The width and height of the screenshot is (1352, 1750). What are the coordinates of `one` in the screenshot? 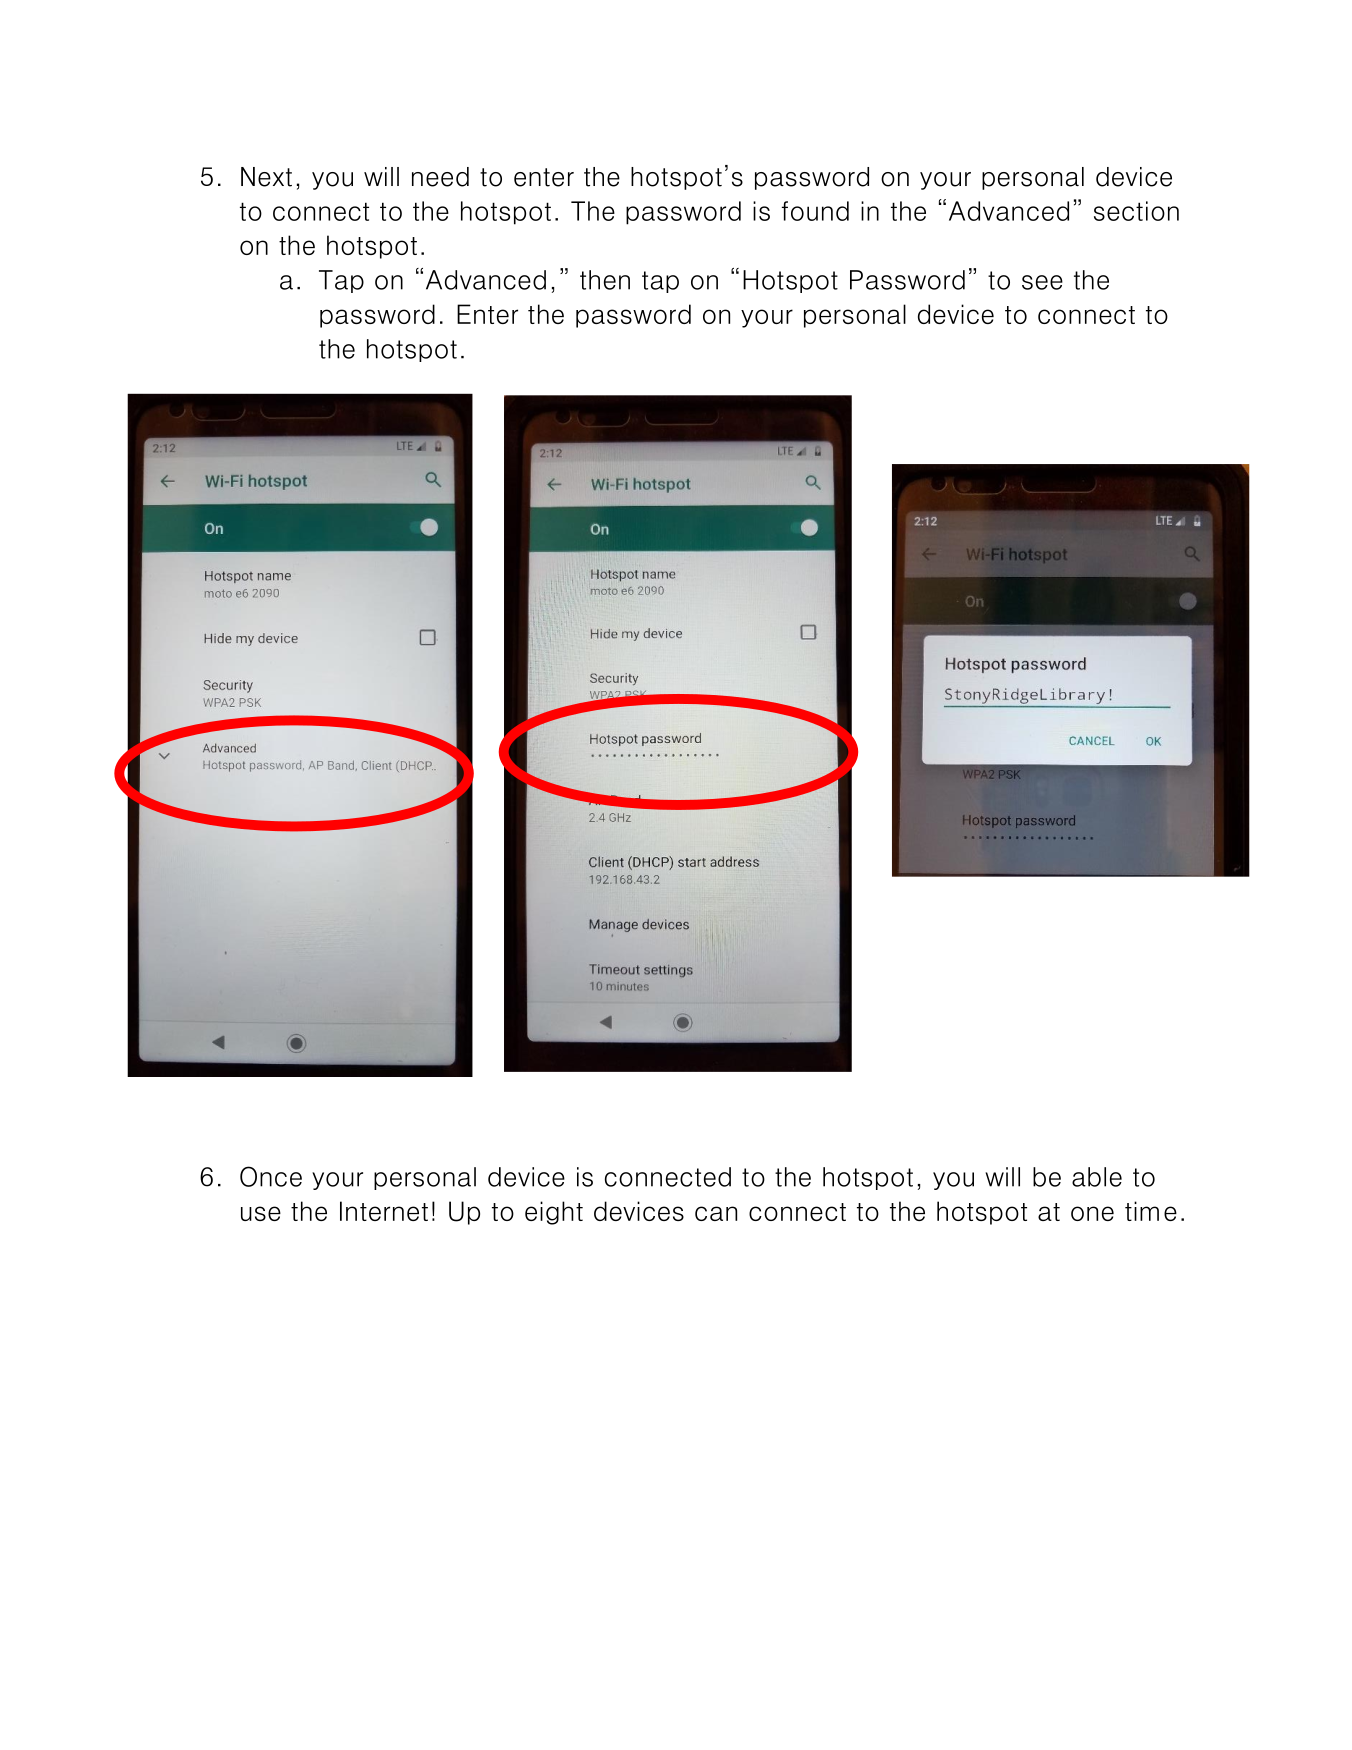 It's located at (1092, 1213).
